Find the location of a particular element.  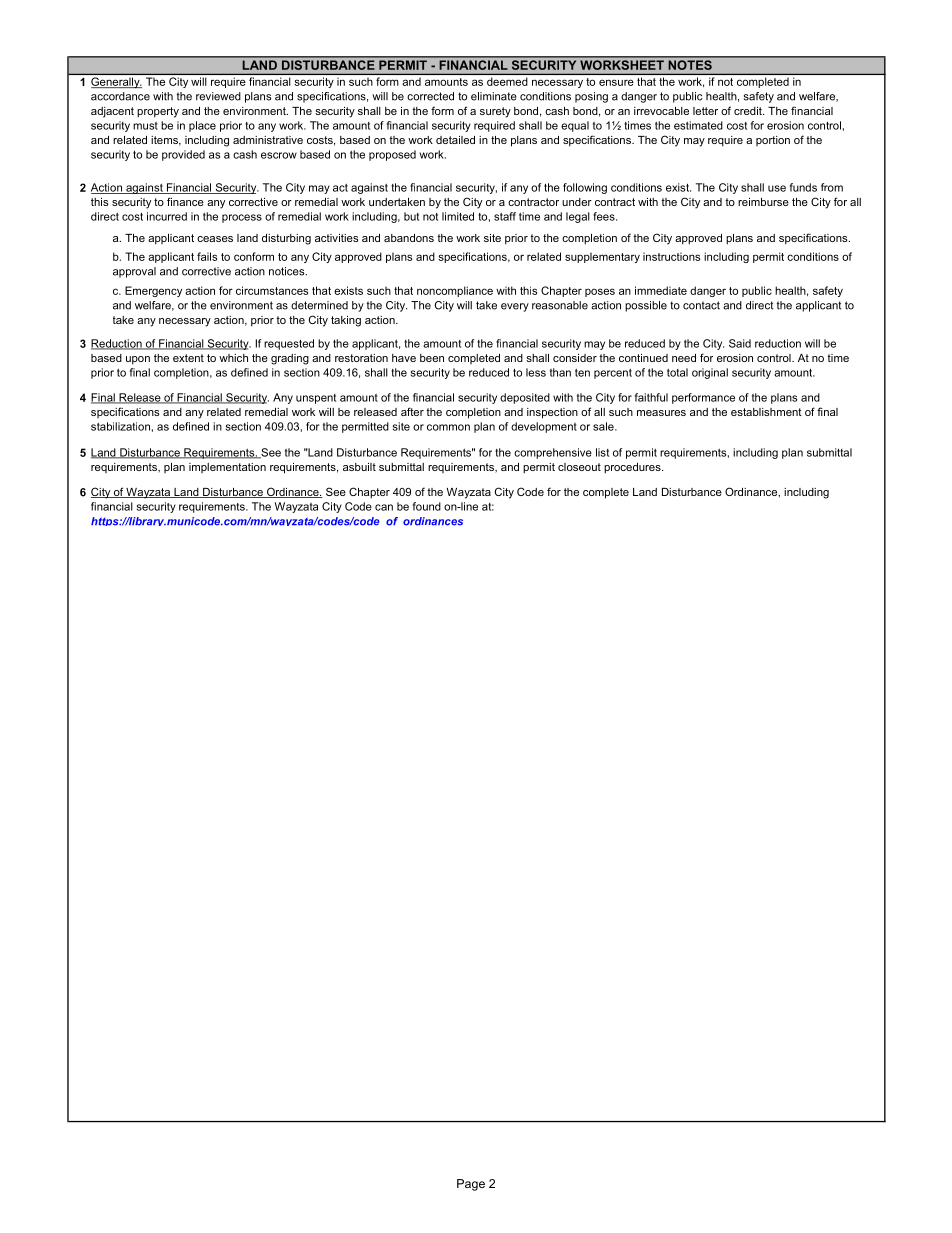

unspent is located at coordinates (316, 399).
